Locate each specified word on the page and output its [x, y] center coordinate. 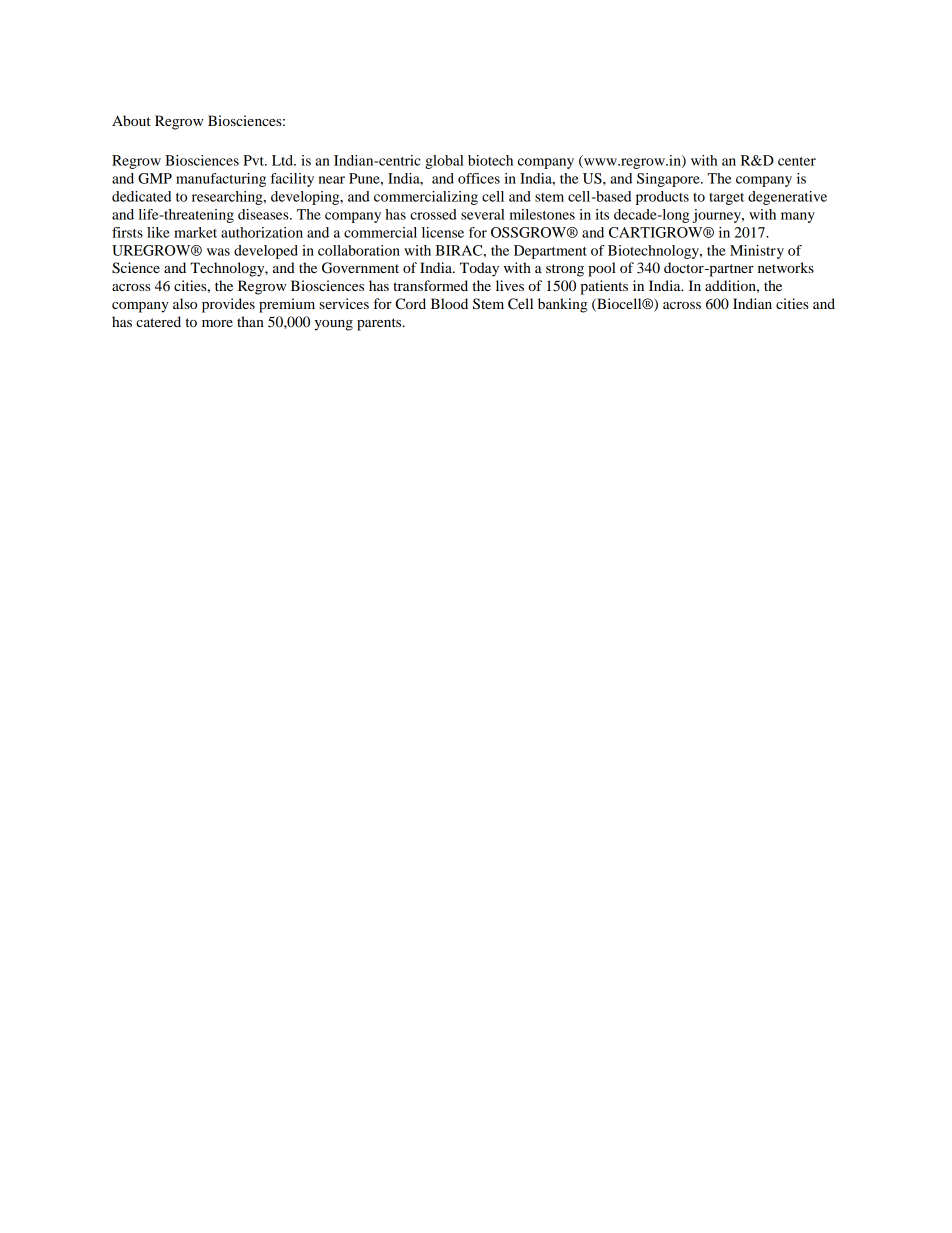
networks [786, 267]
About [131, 120]
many [798, 217]
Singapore [669, 180]
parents [380, 324]
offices [479, 178]
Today [479, 269]
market [195, 232]
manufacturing [221, 180]
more [217, 323]
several [483, 214]
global [444, 162]
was [218, 252]
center [797, 161]
